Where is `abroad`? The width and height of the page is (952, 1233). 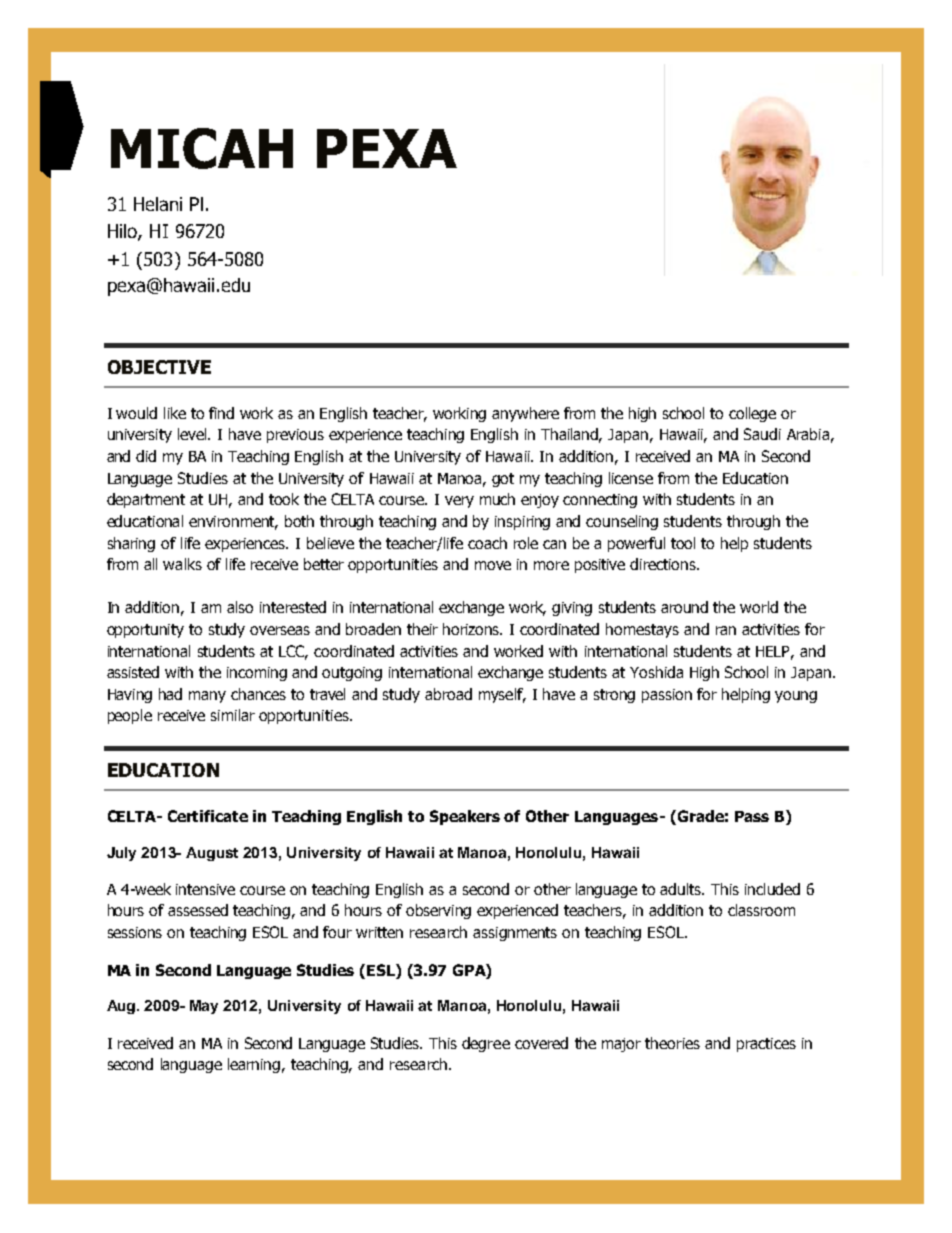
abroad is located at coordinates (448, 694).
